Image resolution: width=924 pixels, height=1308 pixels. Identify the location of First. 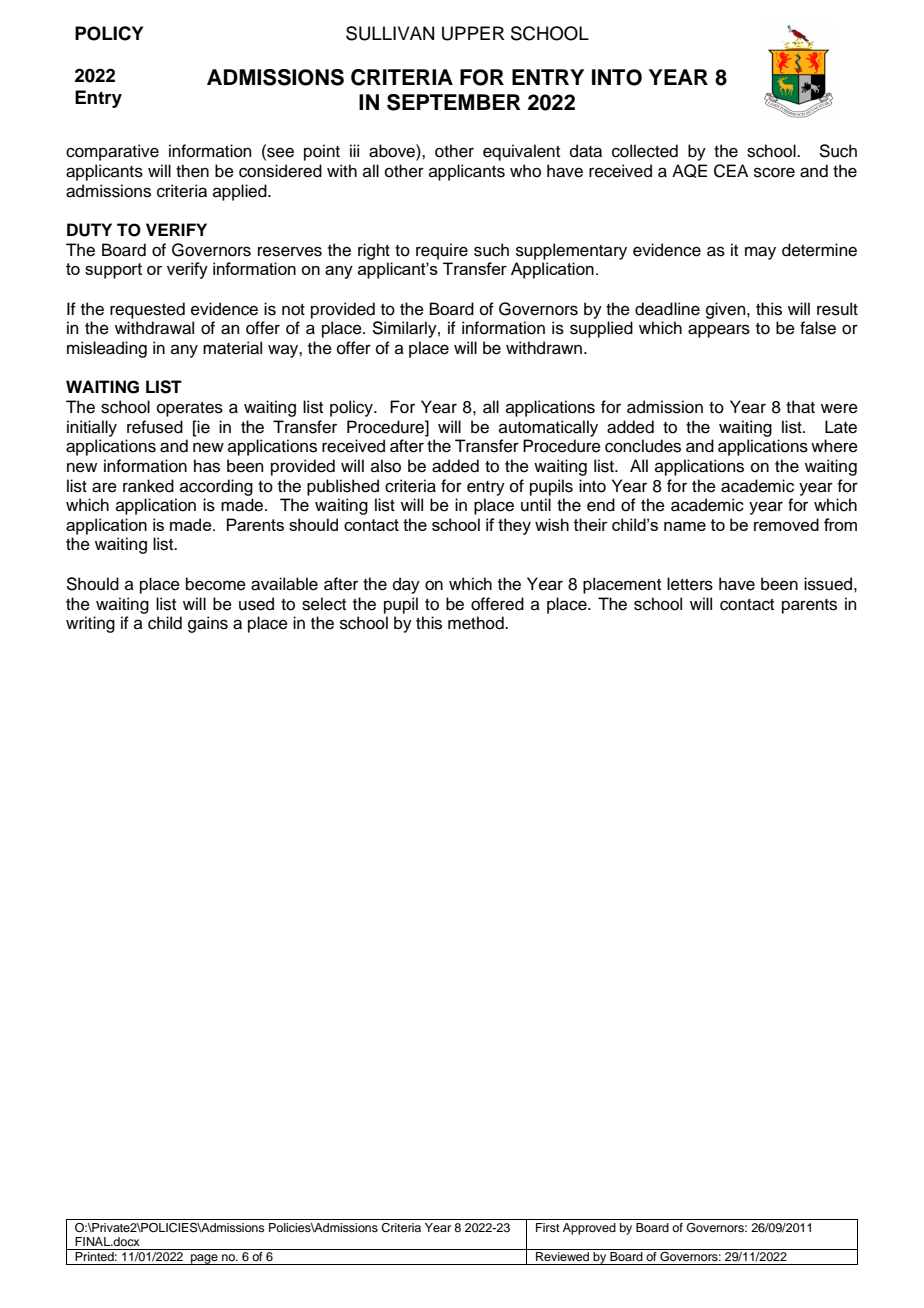
(548, 1227).
